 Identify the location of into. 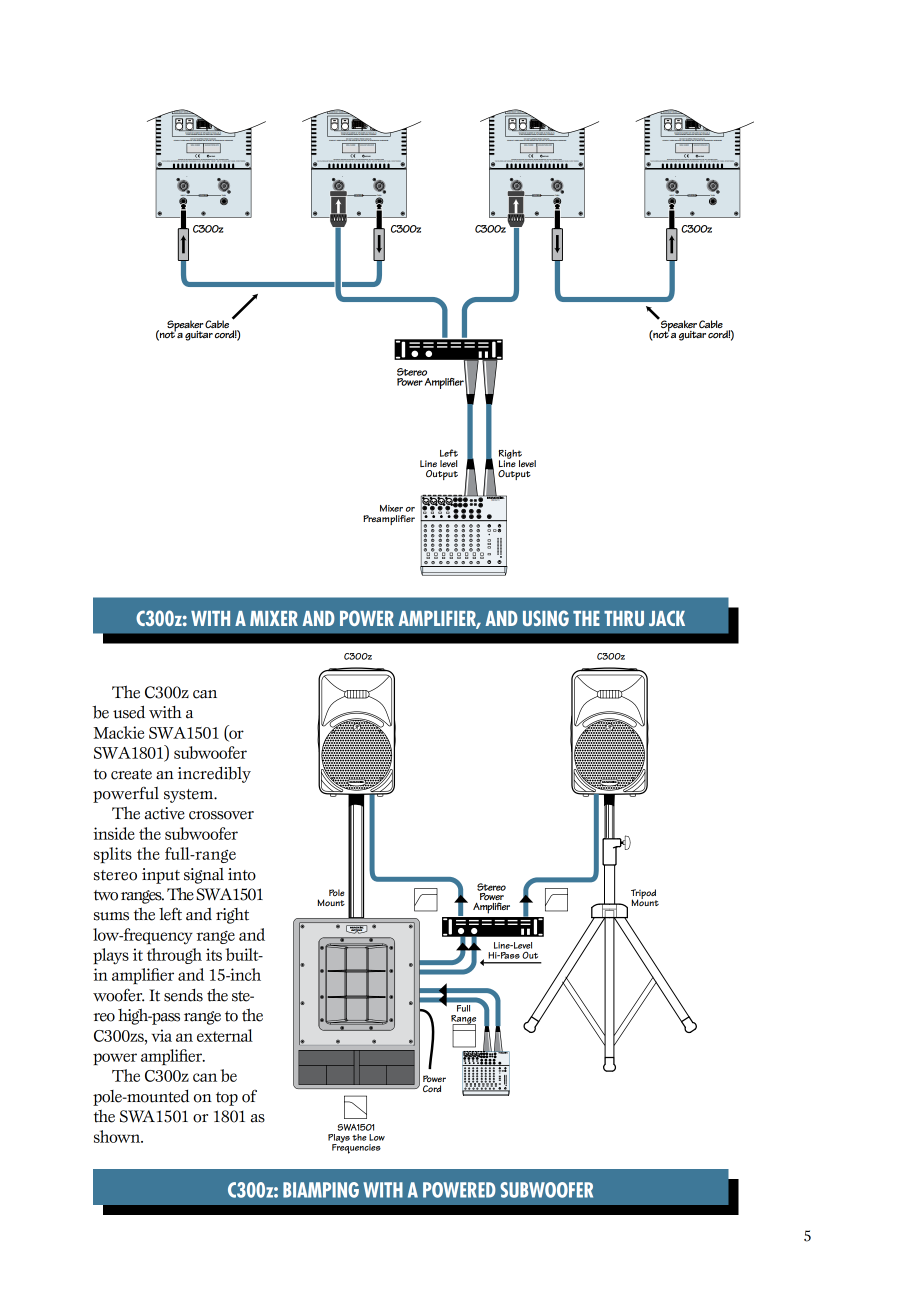
(242, 874).
